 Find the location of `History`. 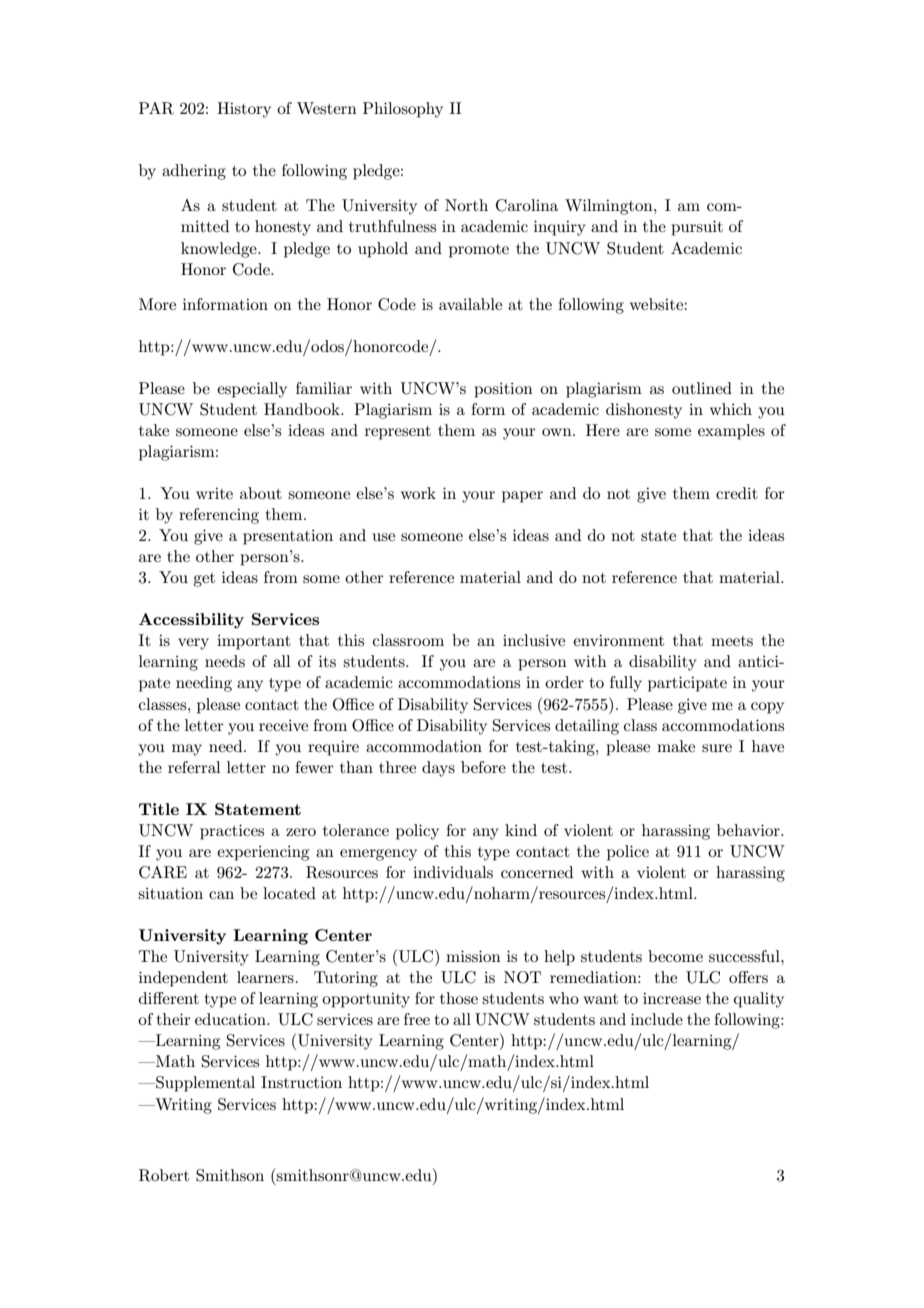

History is located at coordinates (244, 110).
